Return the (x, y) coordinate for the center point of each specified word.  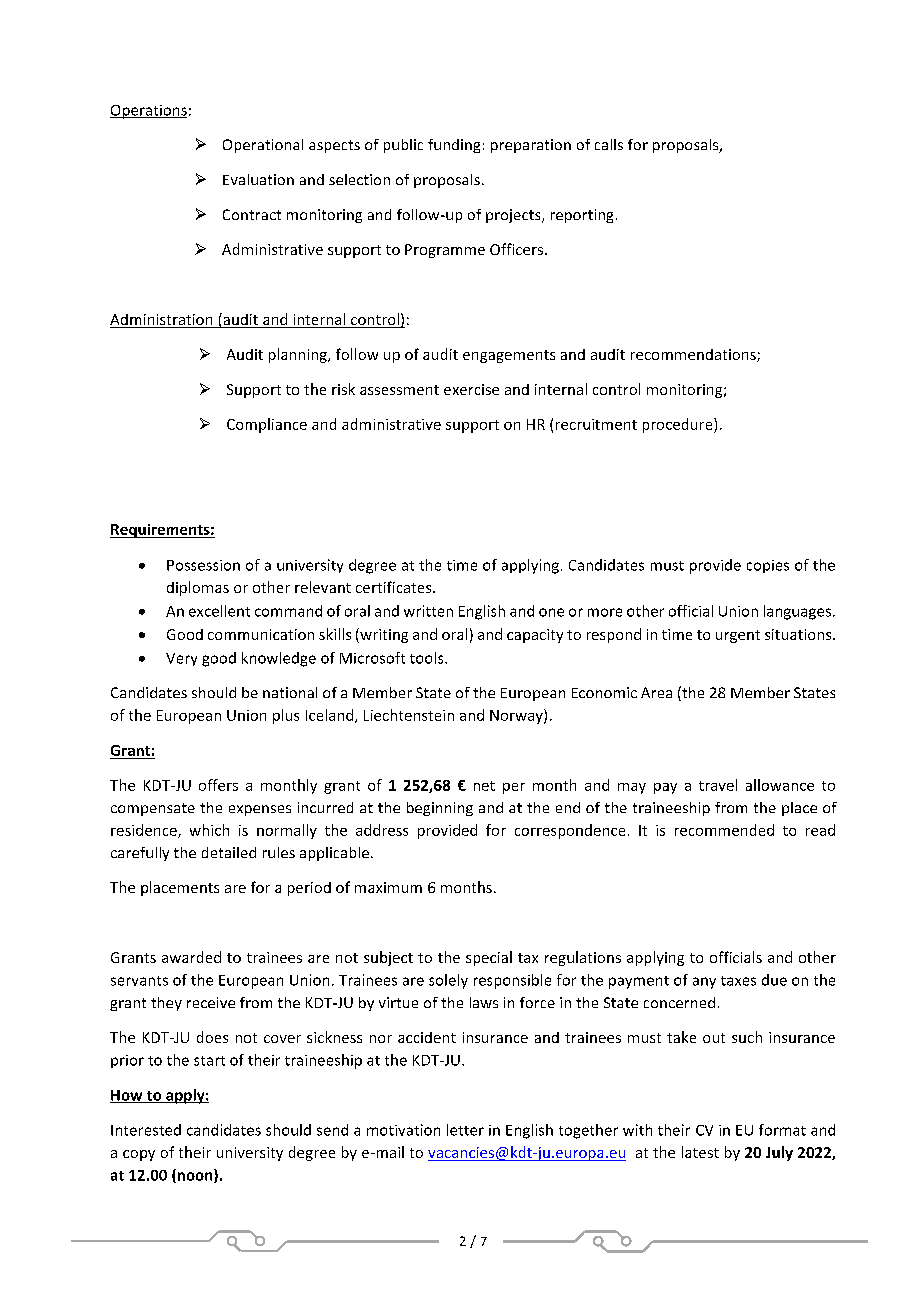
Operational (263, 146)
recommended (724, 830)
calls (609, 144)
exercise (471, 389)
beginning (440, 809)
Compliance (267, 425)
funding (454, 146)
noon (195, 1177)
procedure (679, 425)
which (209, 830)
